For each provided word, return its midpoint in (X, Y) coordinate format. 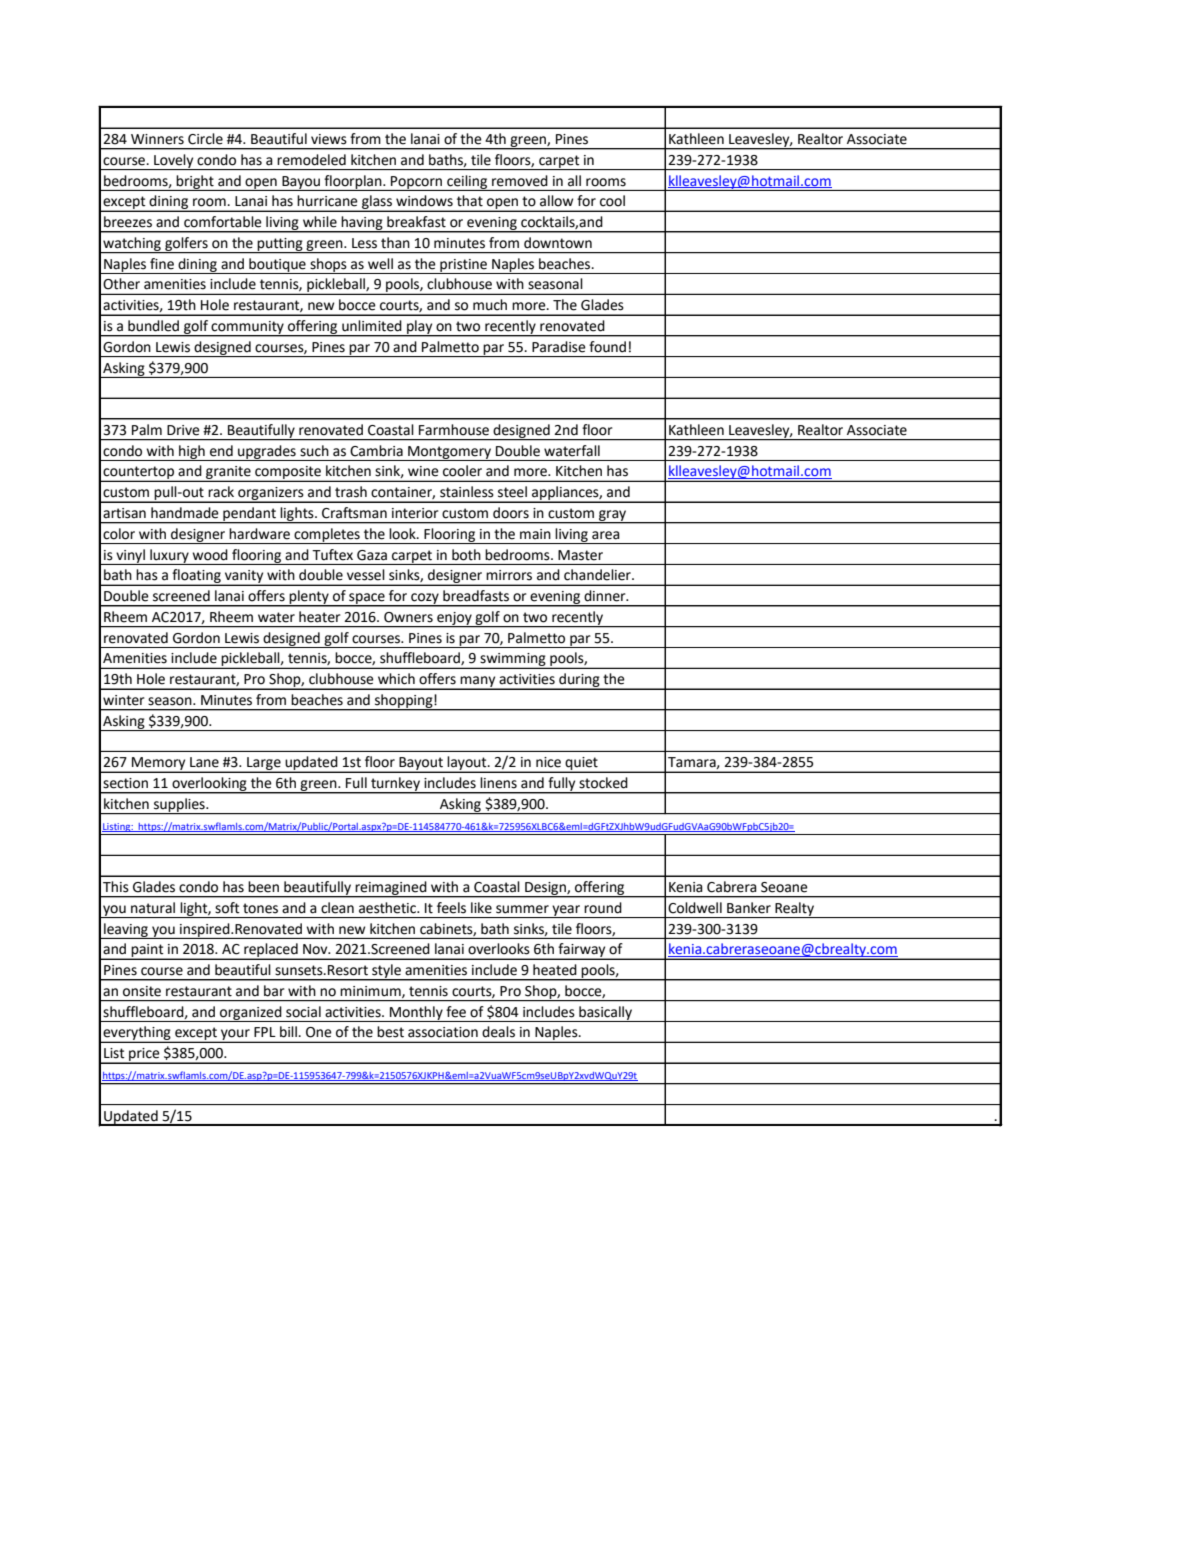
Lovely (174, 162)
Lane (204, 762)
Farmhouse (454, 430)
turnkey (395, 785)
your (235, 1036)
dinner (606, 596)
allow (556, 201)
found (607, 347)
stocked (603, 783)
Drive (183, 430)
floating (196, 577)
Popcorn (417, 183)
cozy (425, 599)
